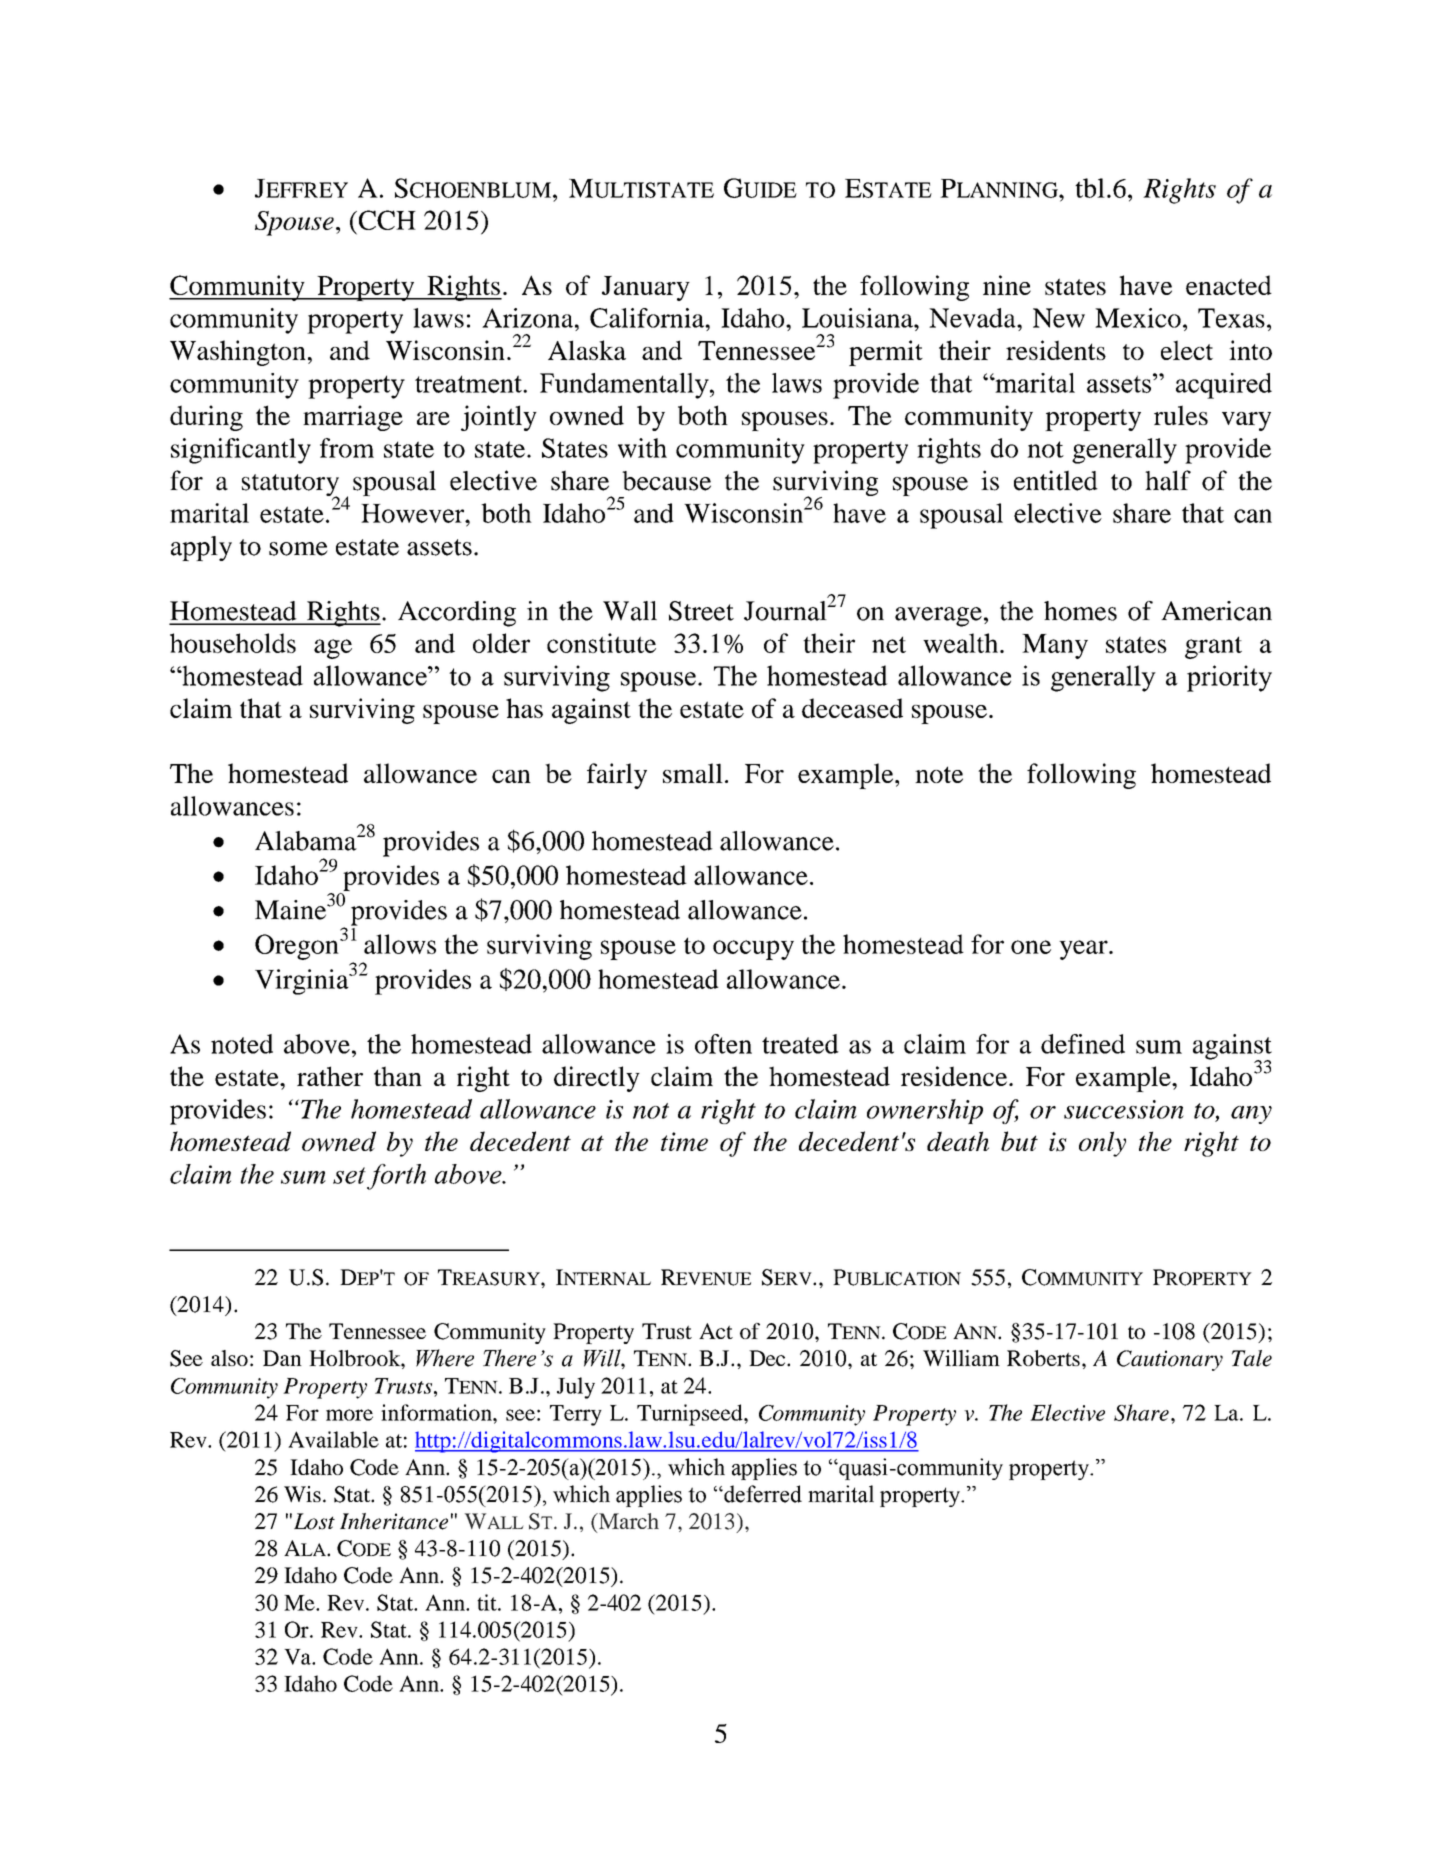 The width and height of the page is (1442, 1867). I want to click on allows, so click(400, 944).
